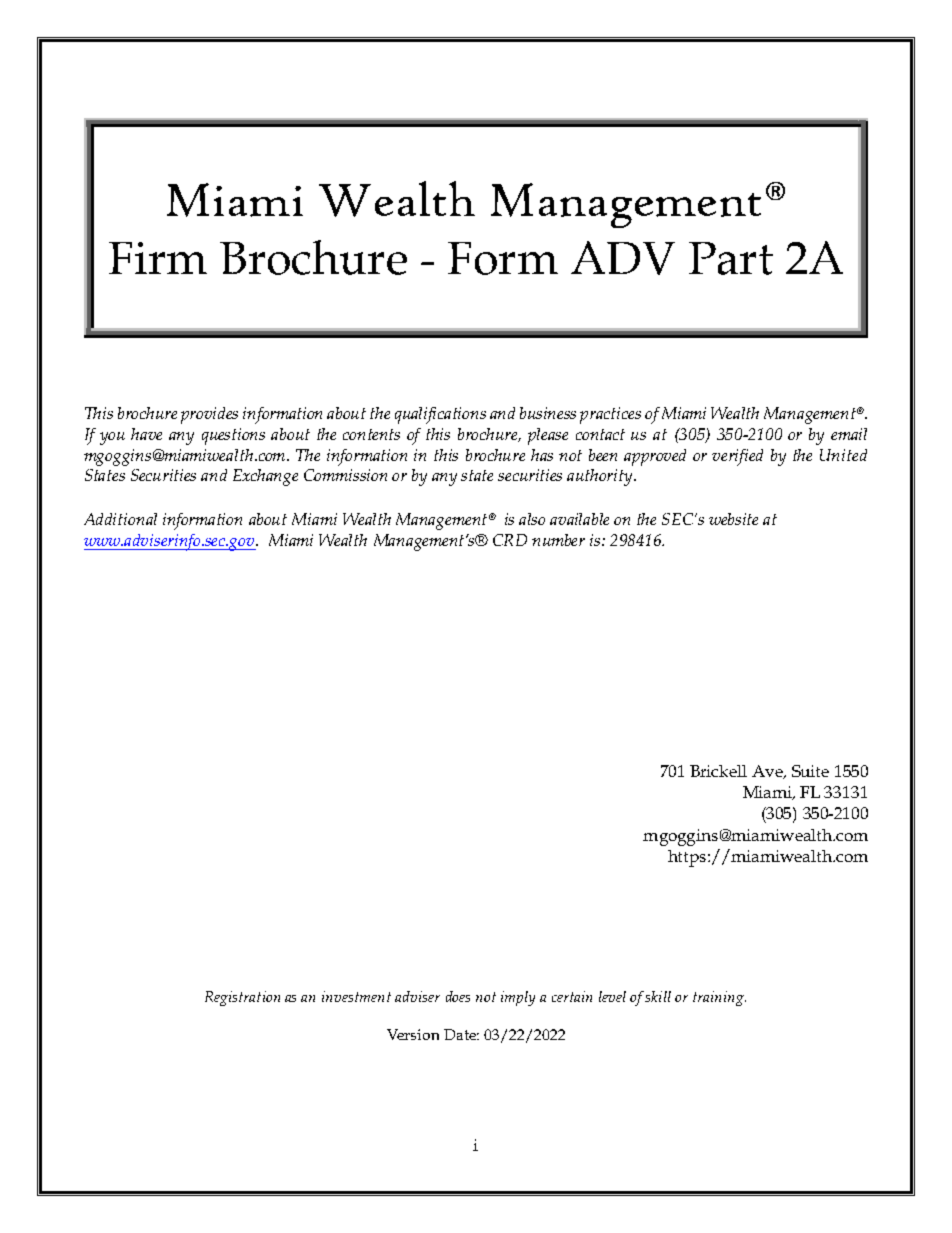 The width and height of the document is (952, 1233). Describe the element at coordinates (510, 540) in the document. I see `CRD` at that location.
